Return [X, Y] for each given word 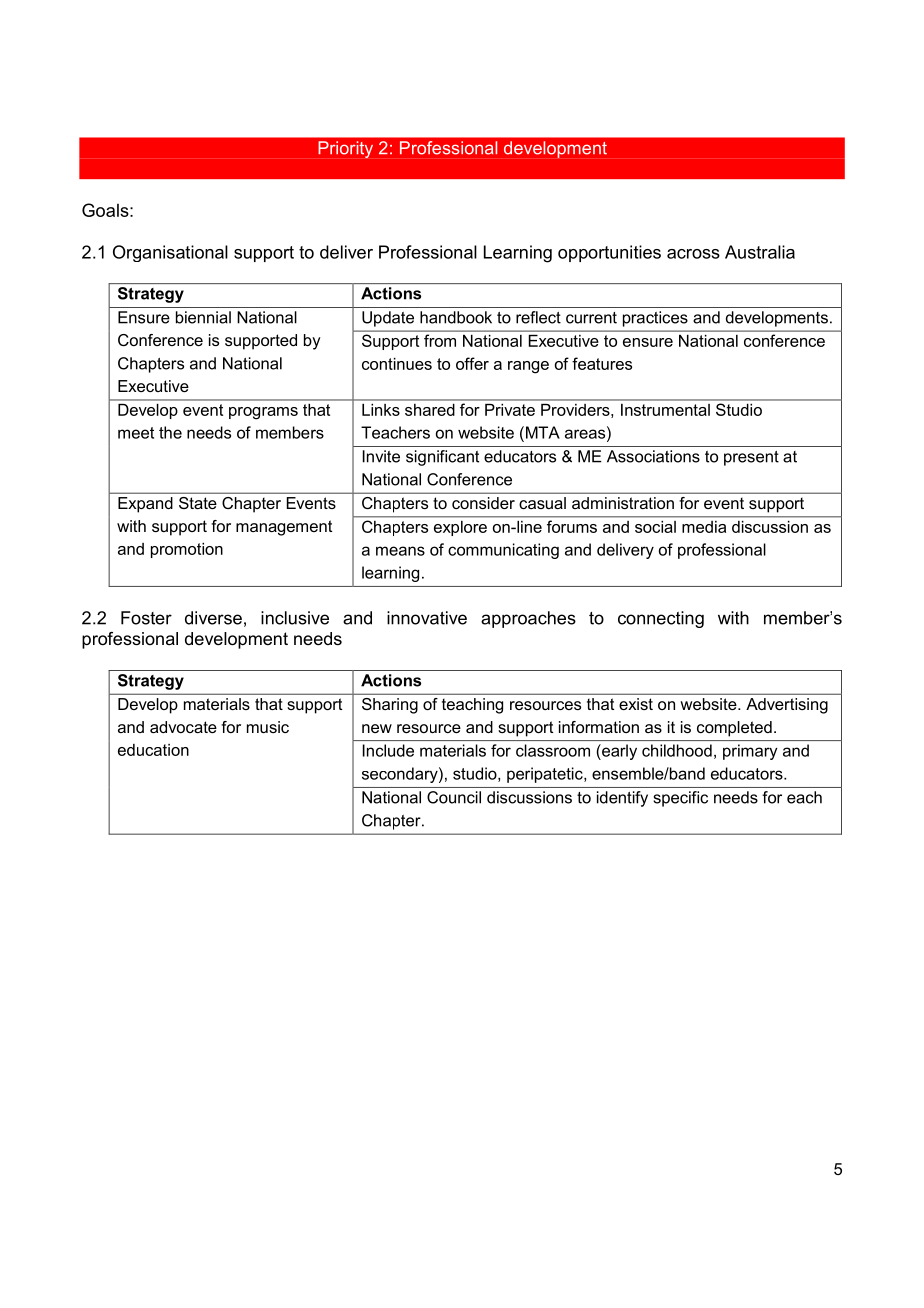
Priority [345, 149]
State [198, 503]
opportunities [609, 253]
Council [454, 797]
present [751, 458]
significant [442, 458]
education [153, 750]
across [693, 254]
